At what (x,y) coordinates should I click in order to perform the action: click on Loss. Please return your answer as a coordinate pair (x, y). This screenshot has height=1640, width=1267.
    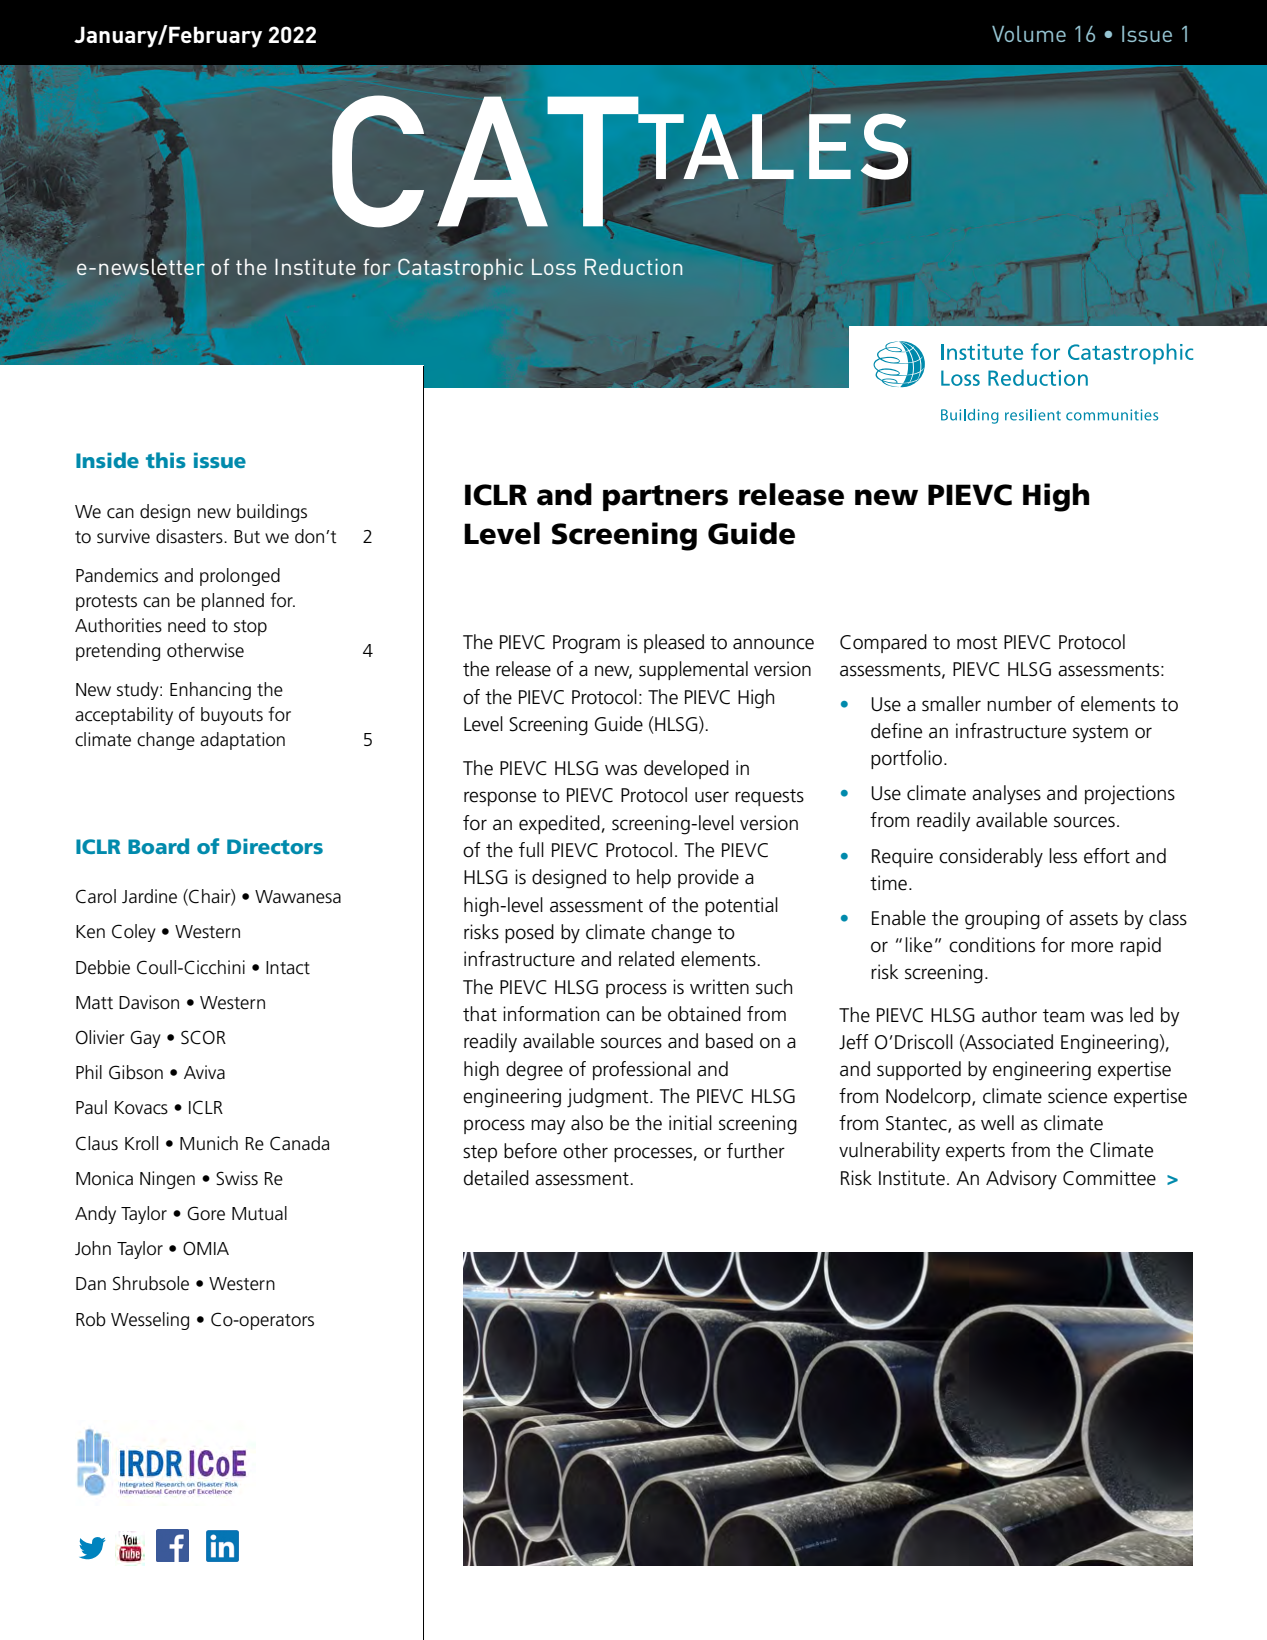
    Looking at the image, I should click on (554, 267).
